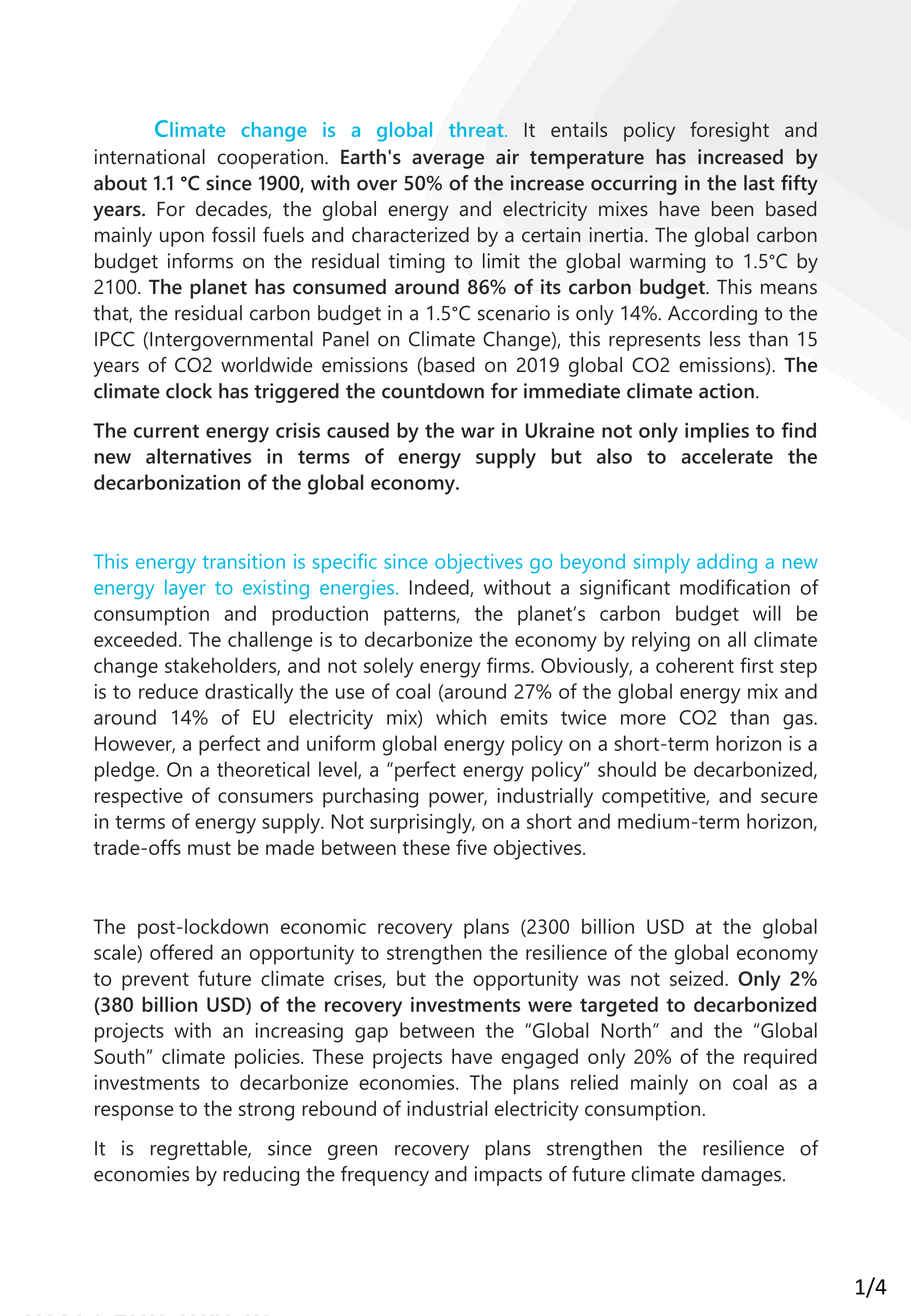  I want to click on must, so click(209, 848).
